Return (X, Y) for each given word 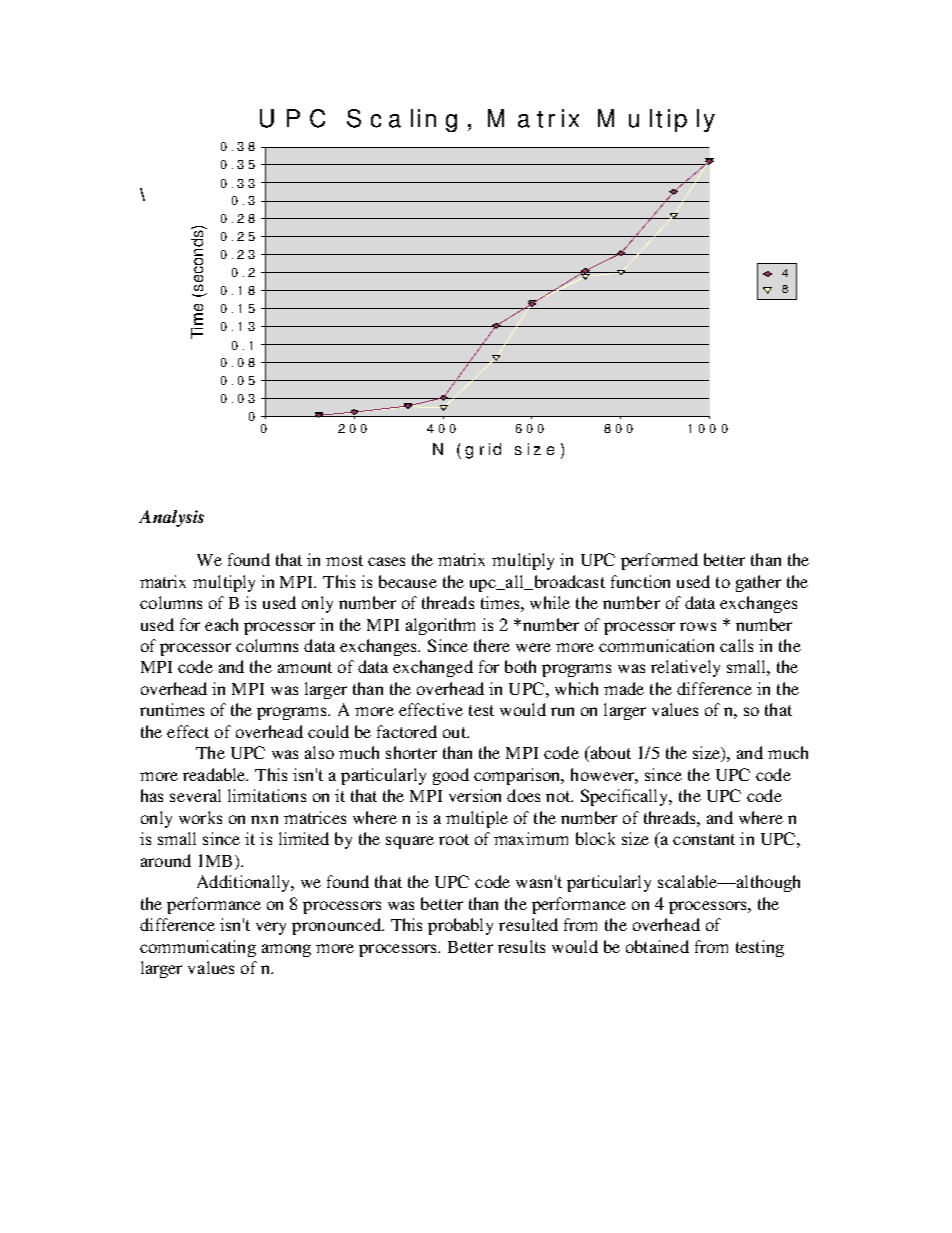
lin (423, 118)
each (221, 624)
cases (386, 561)
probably (460, 926)
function (640, 581)
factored (407, 731)
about (609, 754)
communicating (198, 948)
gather (758, 583)
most (344, 560)
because (408, 581)
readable (215, 774)
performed (659, 561)
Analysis (171, 518)
